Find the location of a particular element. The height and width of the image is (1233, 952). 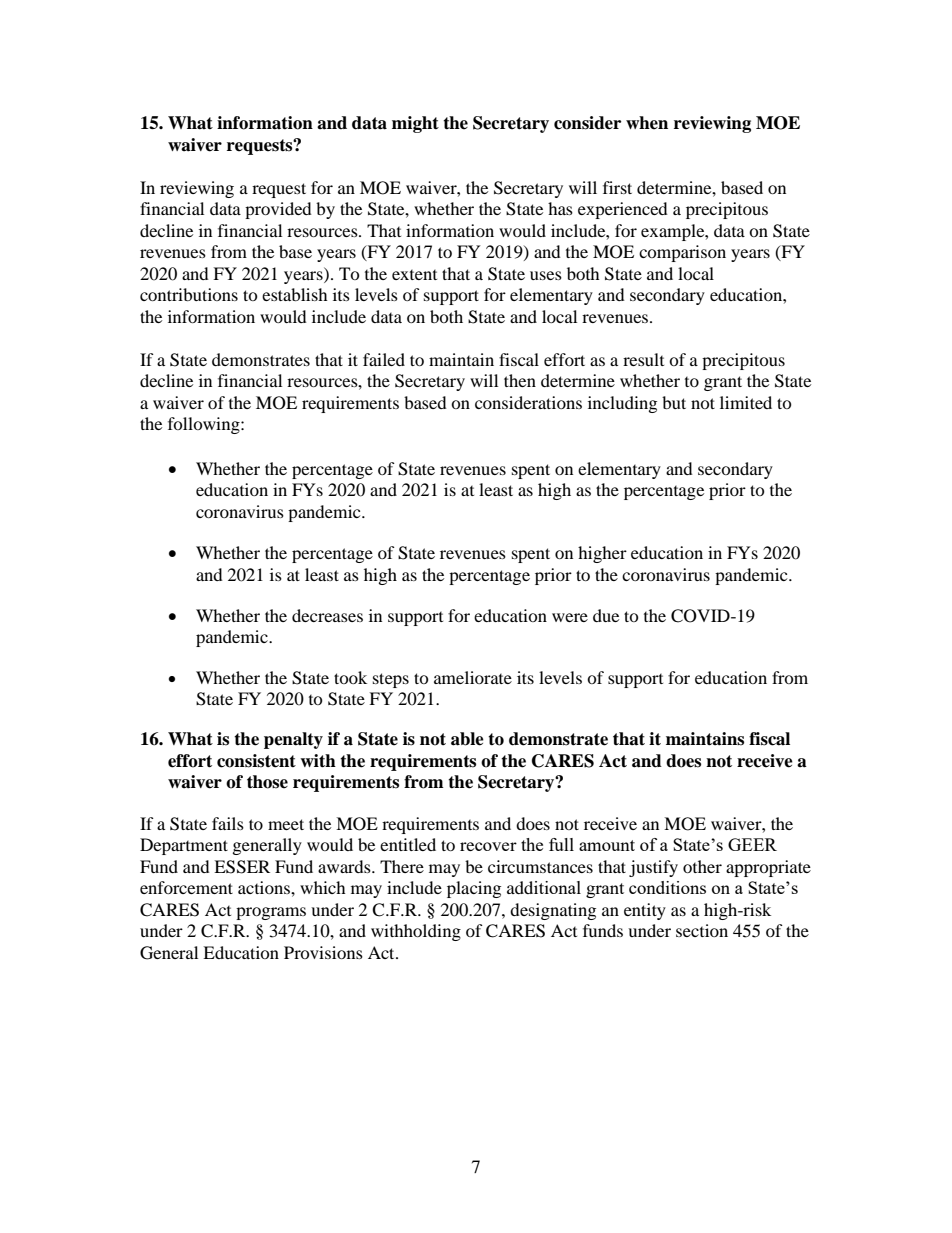

provided is located at coordinates (278, 210).
